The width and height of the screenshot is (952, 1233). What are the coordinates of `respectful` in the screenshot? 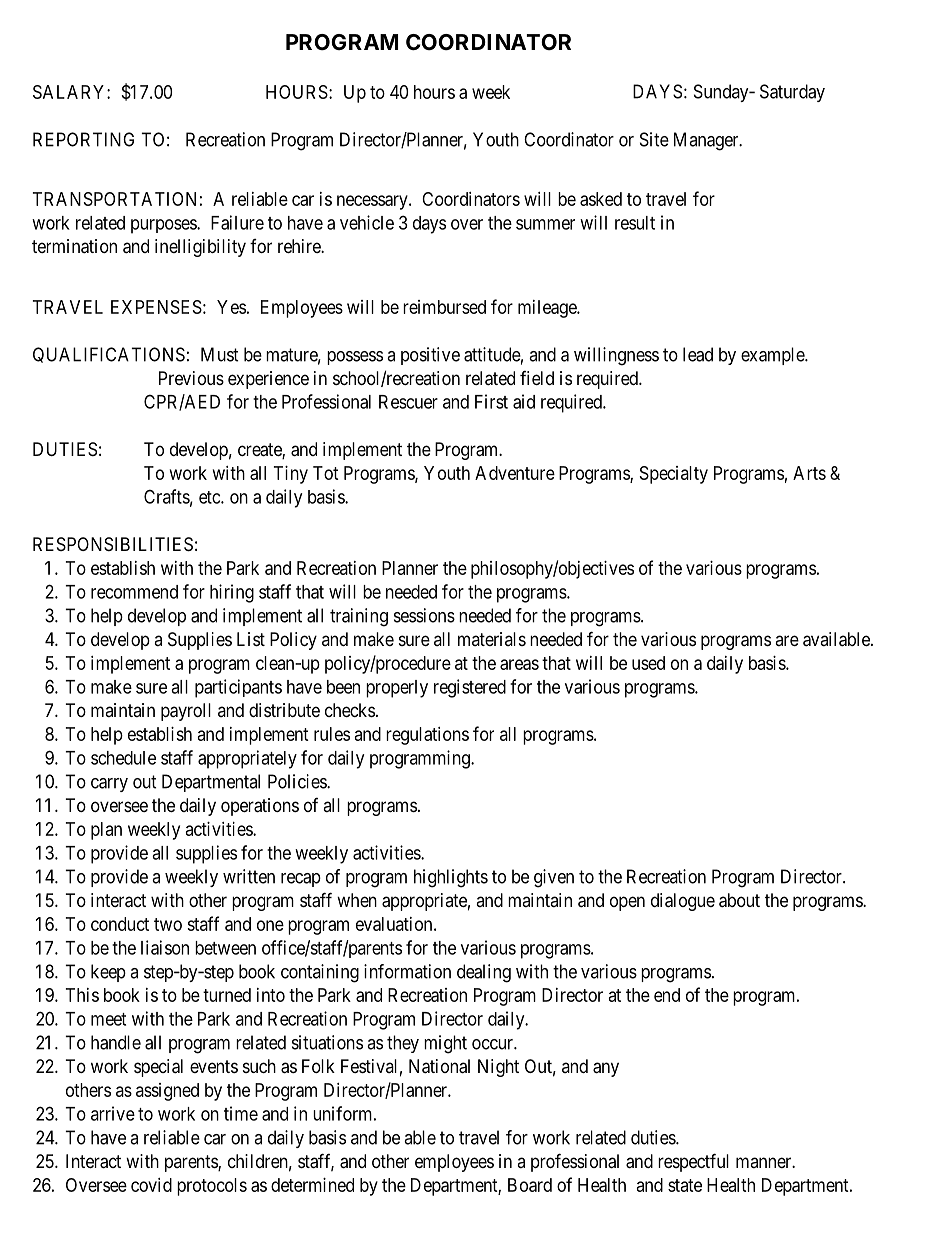 It's located at (693, 1162).
